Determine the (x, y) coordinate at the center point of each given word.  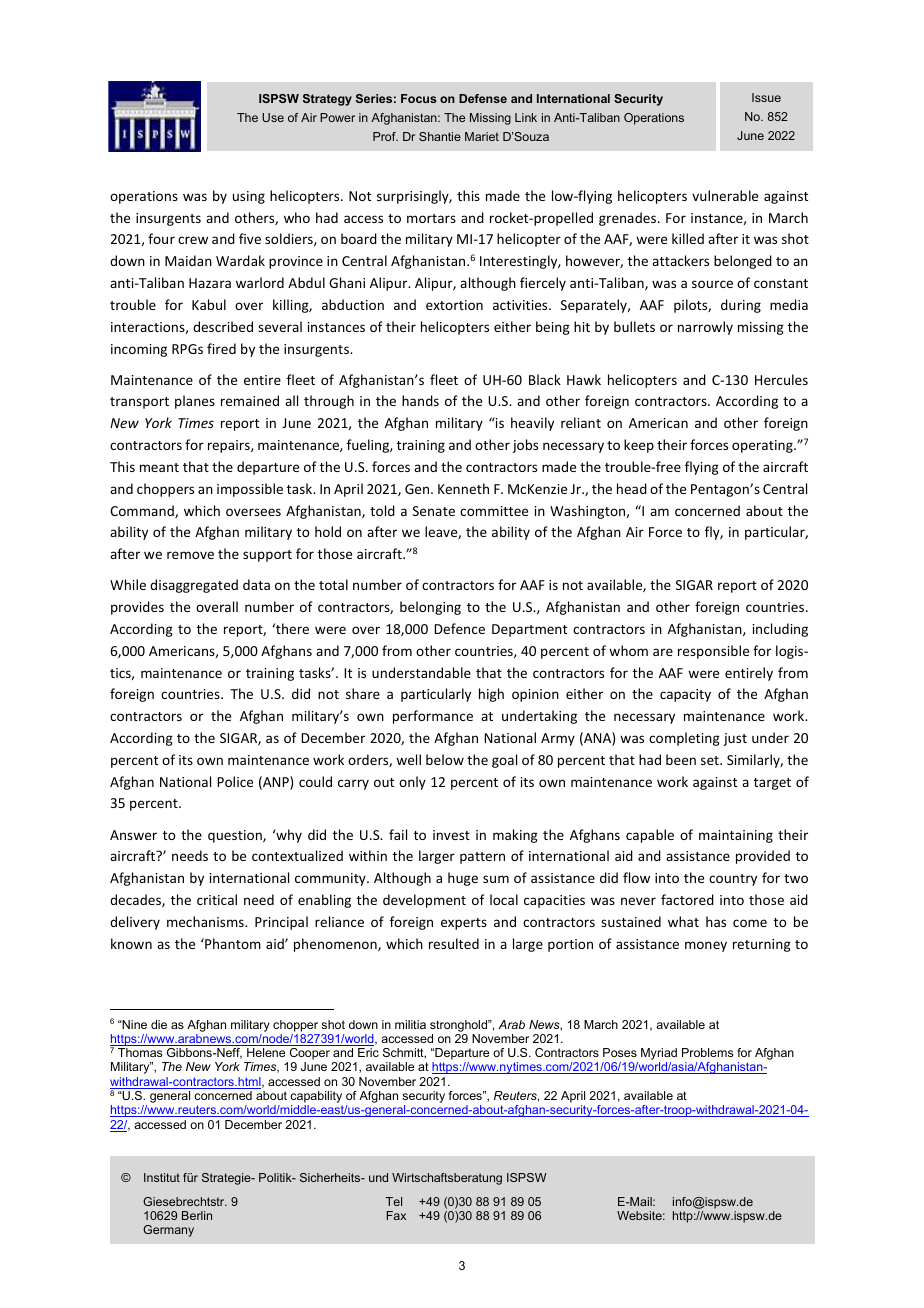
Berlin (197, 1215)
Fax (396, 1215)
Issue (766, 97)
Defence (459, 628)
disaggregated (194, 586)
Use (273, 117)
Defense (483, 98)
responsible (713, 652)
